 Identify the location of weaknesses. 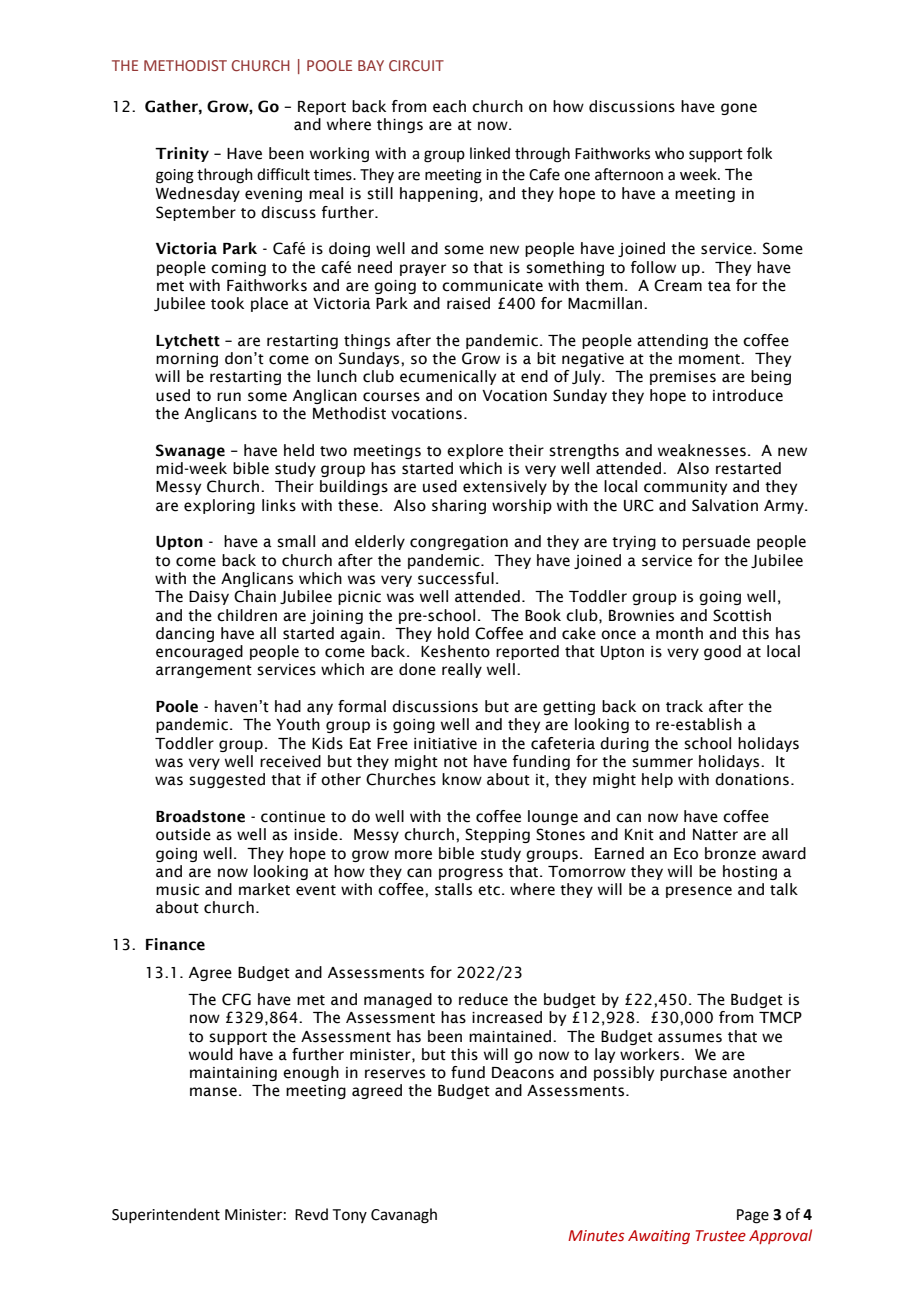
(702, 450).
